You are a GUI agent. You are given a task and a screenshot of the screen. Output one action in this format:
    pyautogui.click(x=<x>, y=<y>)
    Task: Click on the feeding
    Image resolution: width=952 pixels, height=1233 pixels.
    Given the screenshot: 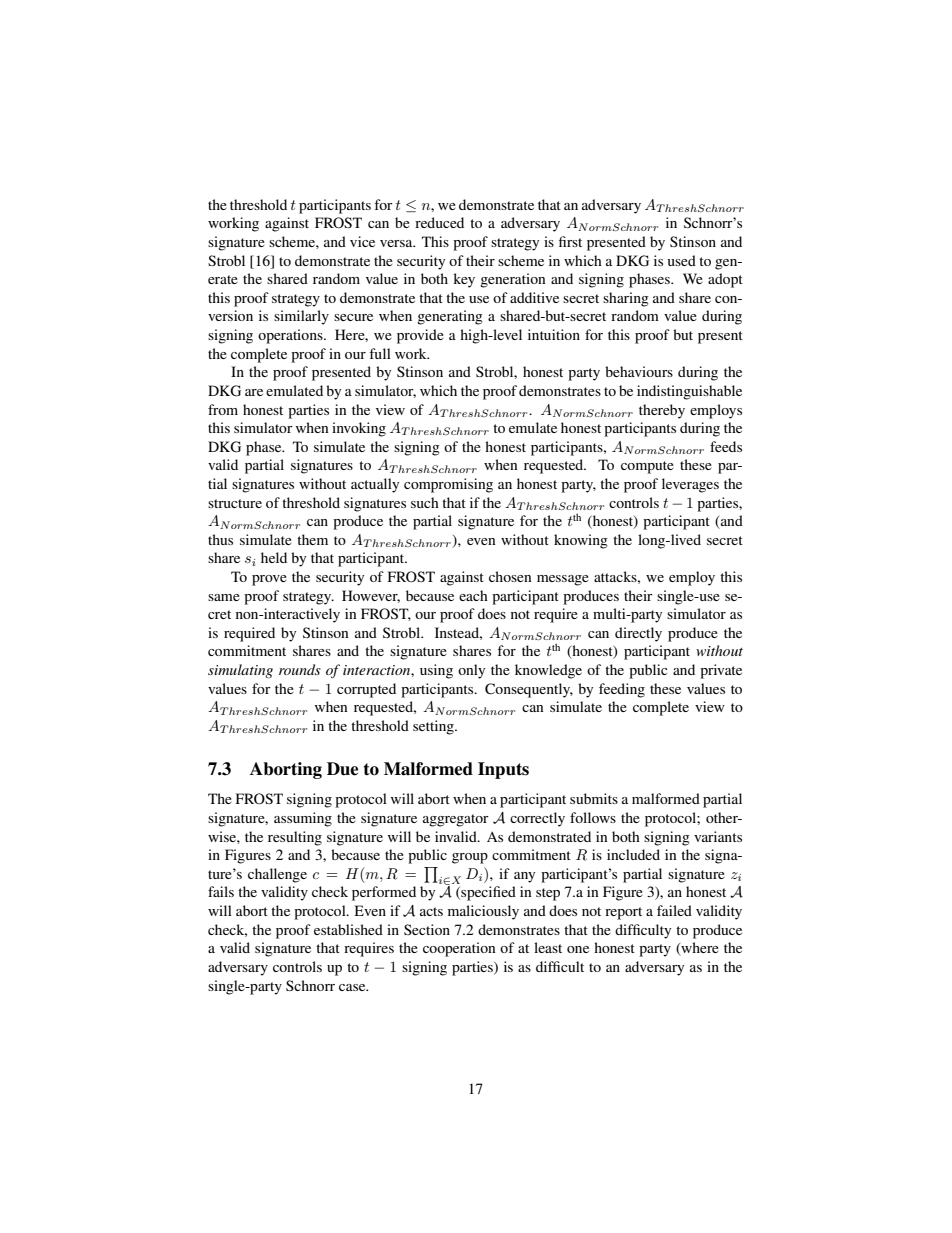 What is the action you would take?
    pyautogui.click(x=622, y=690)
